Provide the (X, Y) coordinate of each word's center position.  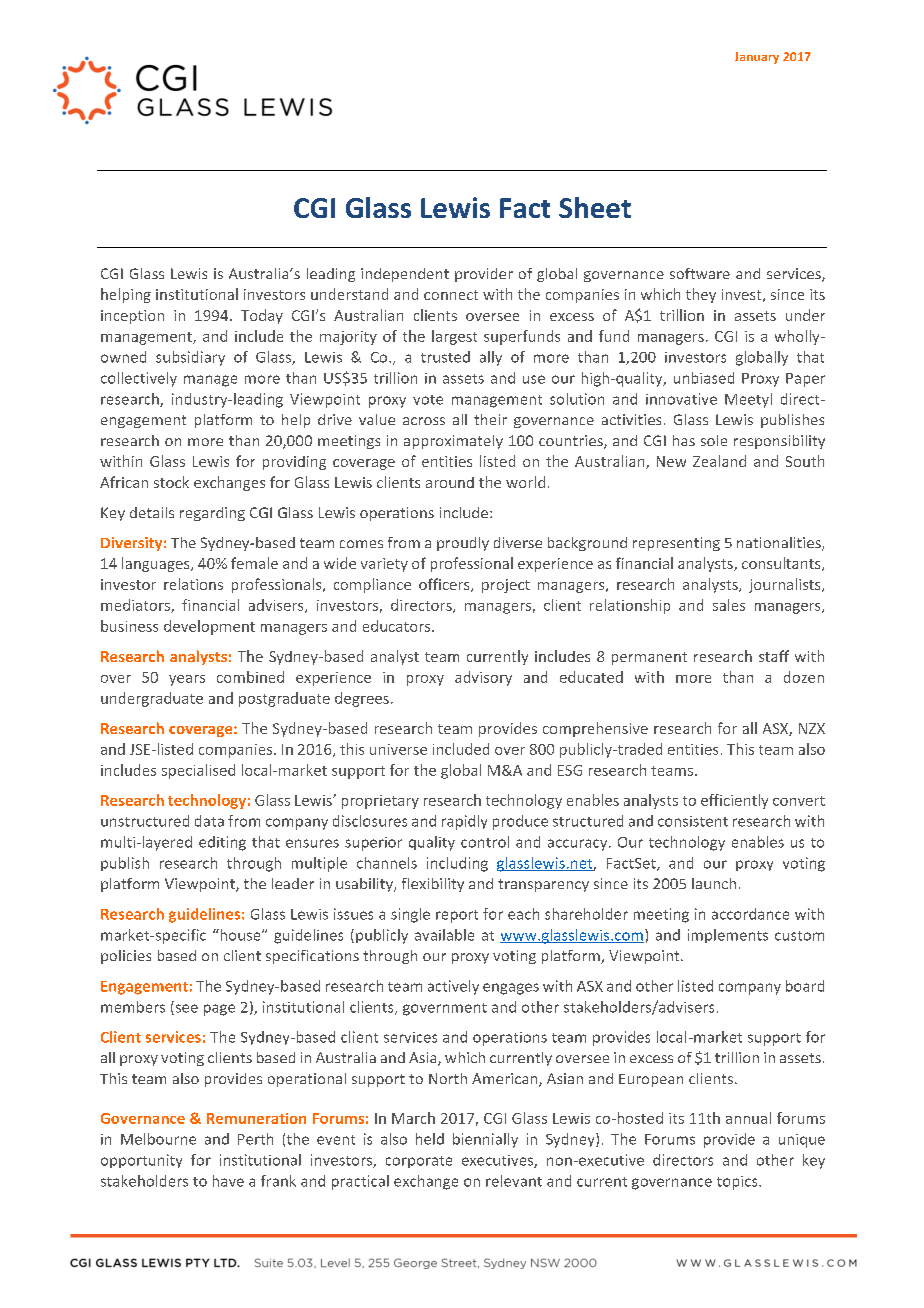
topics (738, 1183)
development (209, 627)
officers (445, 585)
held (430, 1139)
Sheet (595, 207)
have (228, 1181)
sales (729, 605)
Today (262, 316)
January (757, 58)
